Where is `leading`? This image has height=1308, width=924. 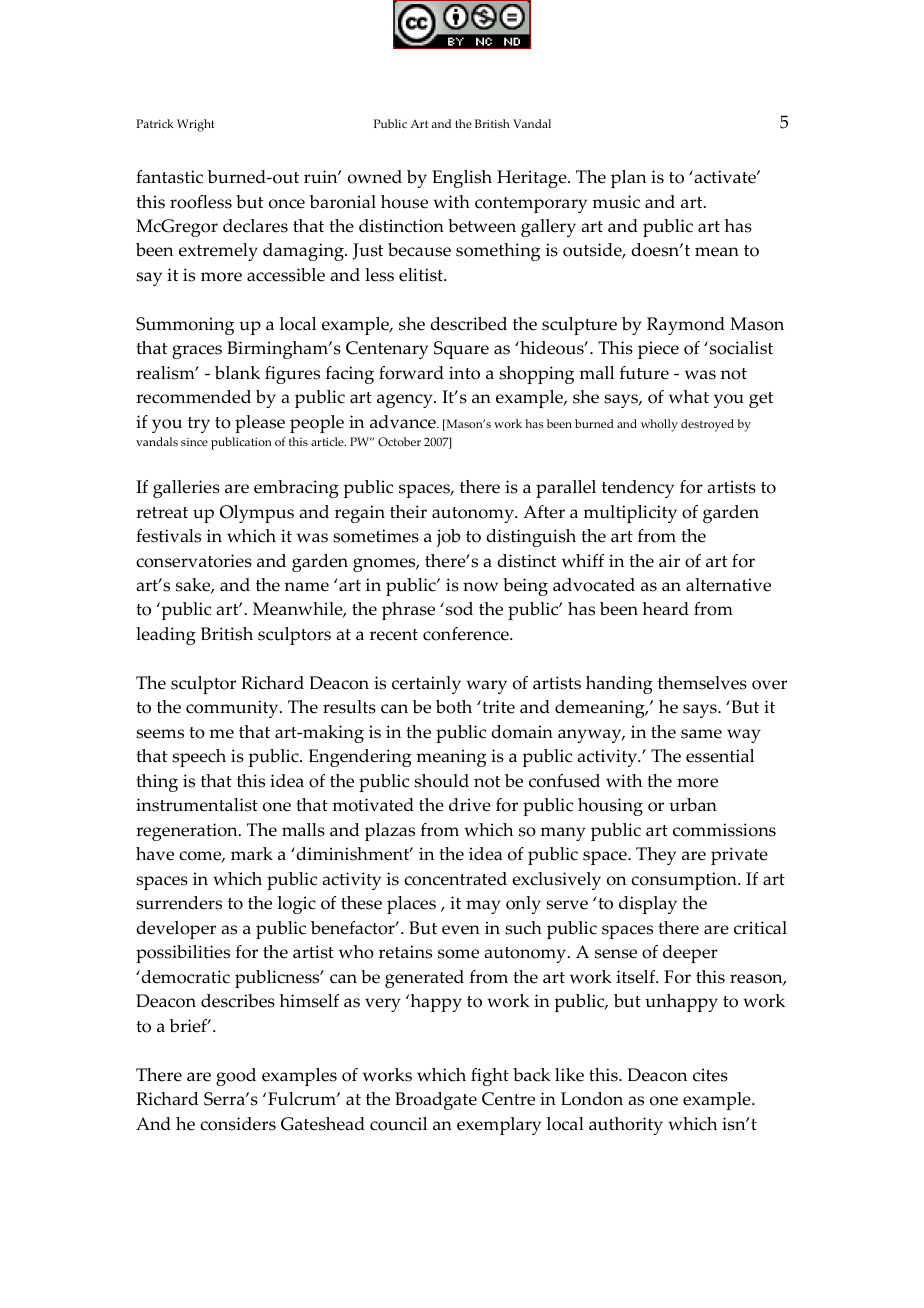
leading is located at coordinates (166, 636).
